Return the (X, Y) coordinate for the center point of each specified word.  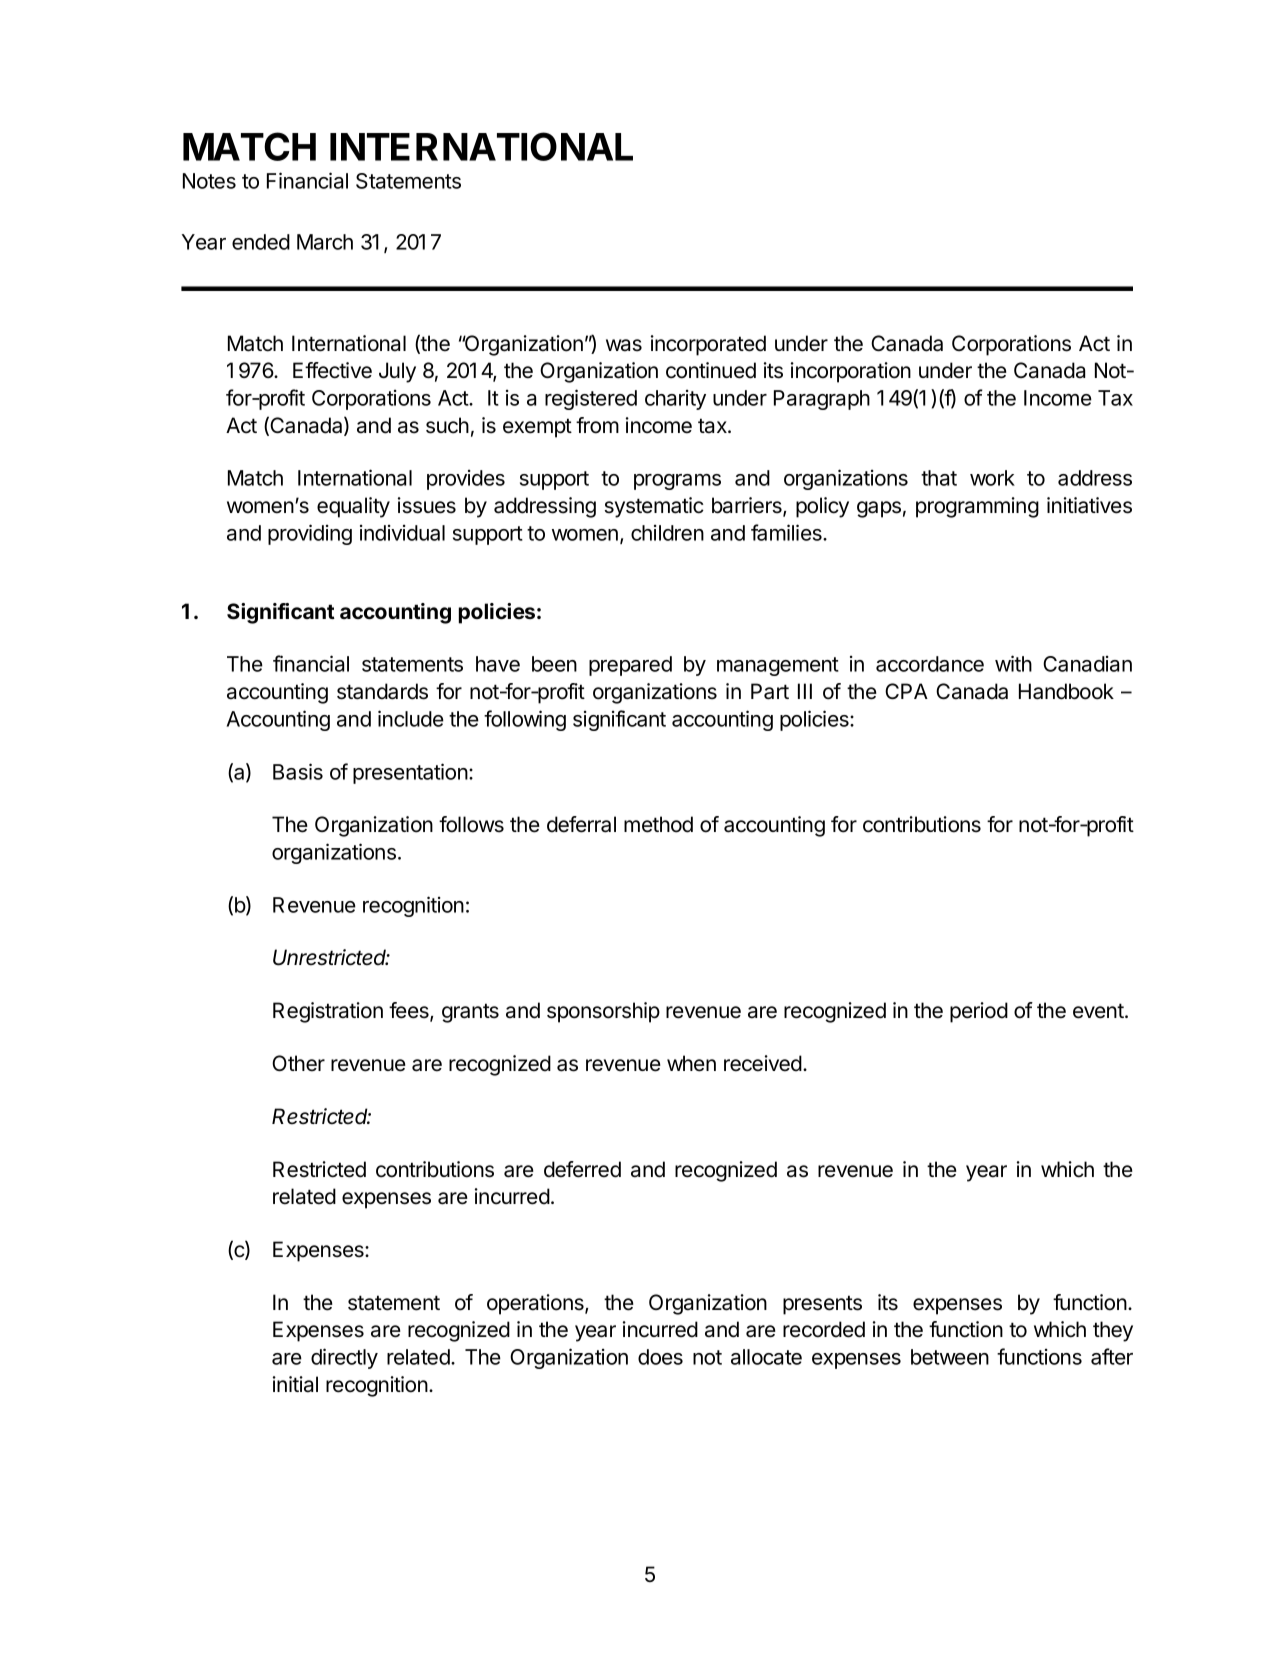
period (979, 1012)
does (660, 1357)
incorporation (851, 372)
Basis (298, 771)
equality (353, 507)
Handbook (1066, 691)
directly (344, 1358)
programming (977, 507)
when (691, 1063)
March (325, 242)
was (624, 345)
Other (298, 1063)
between (950, 1357)
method (658, 824)
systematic (654, 507)
